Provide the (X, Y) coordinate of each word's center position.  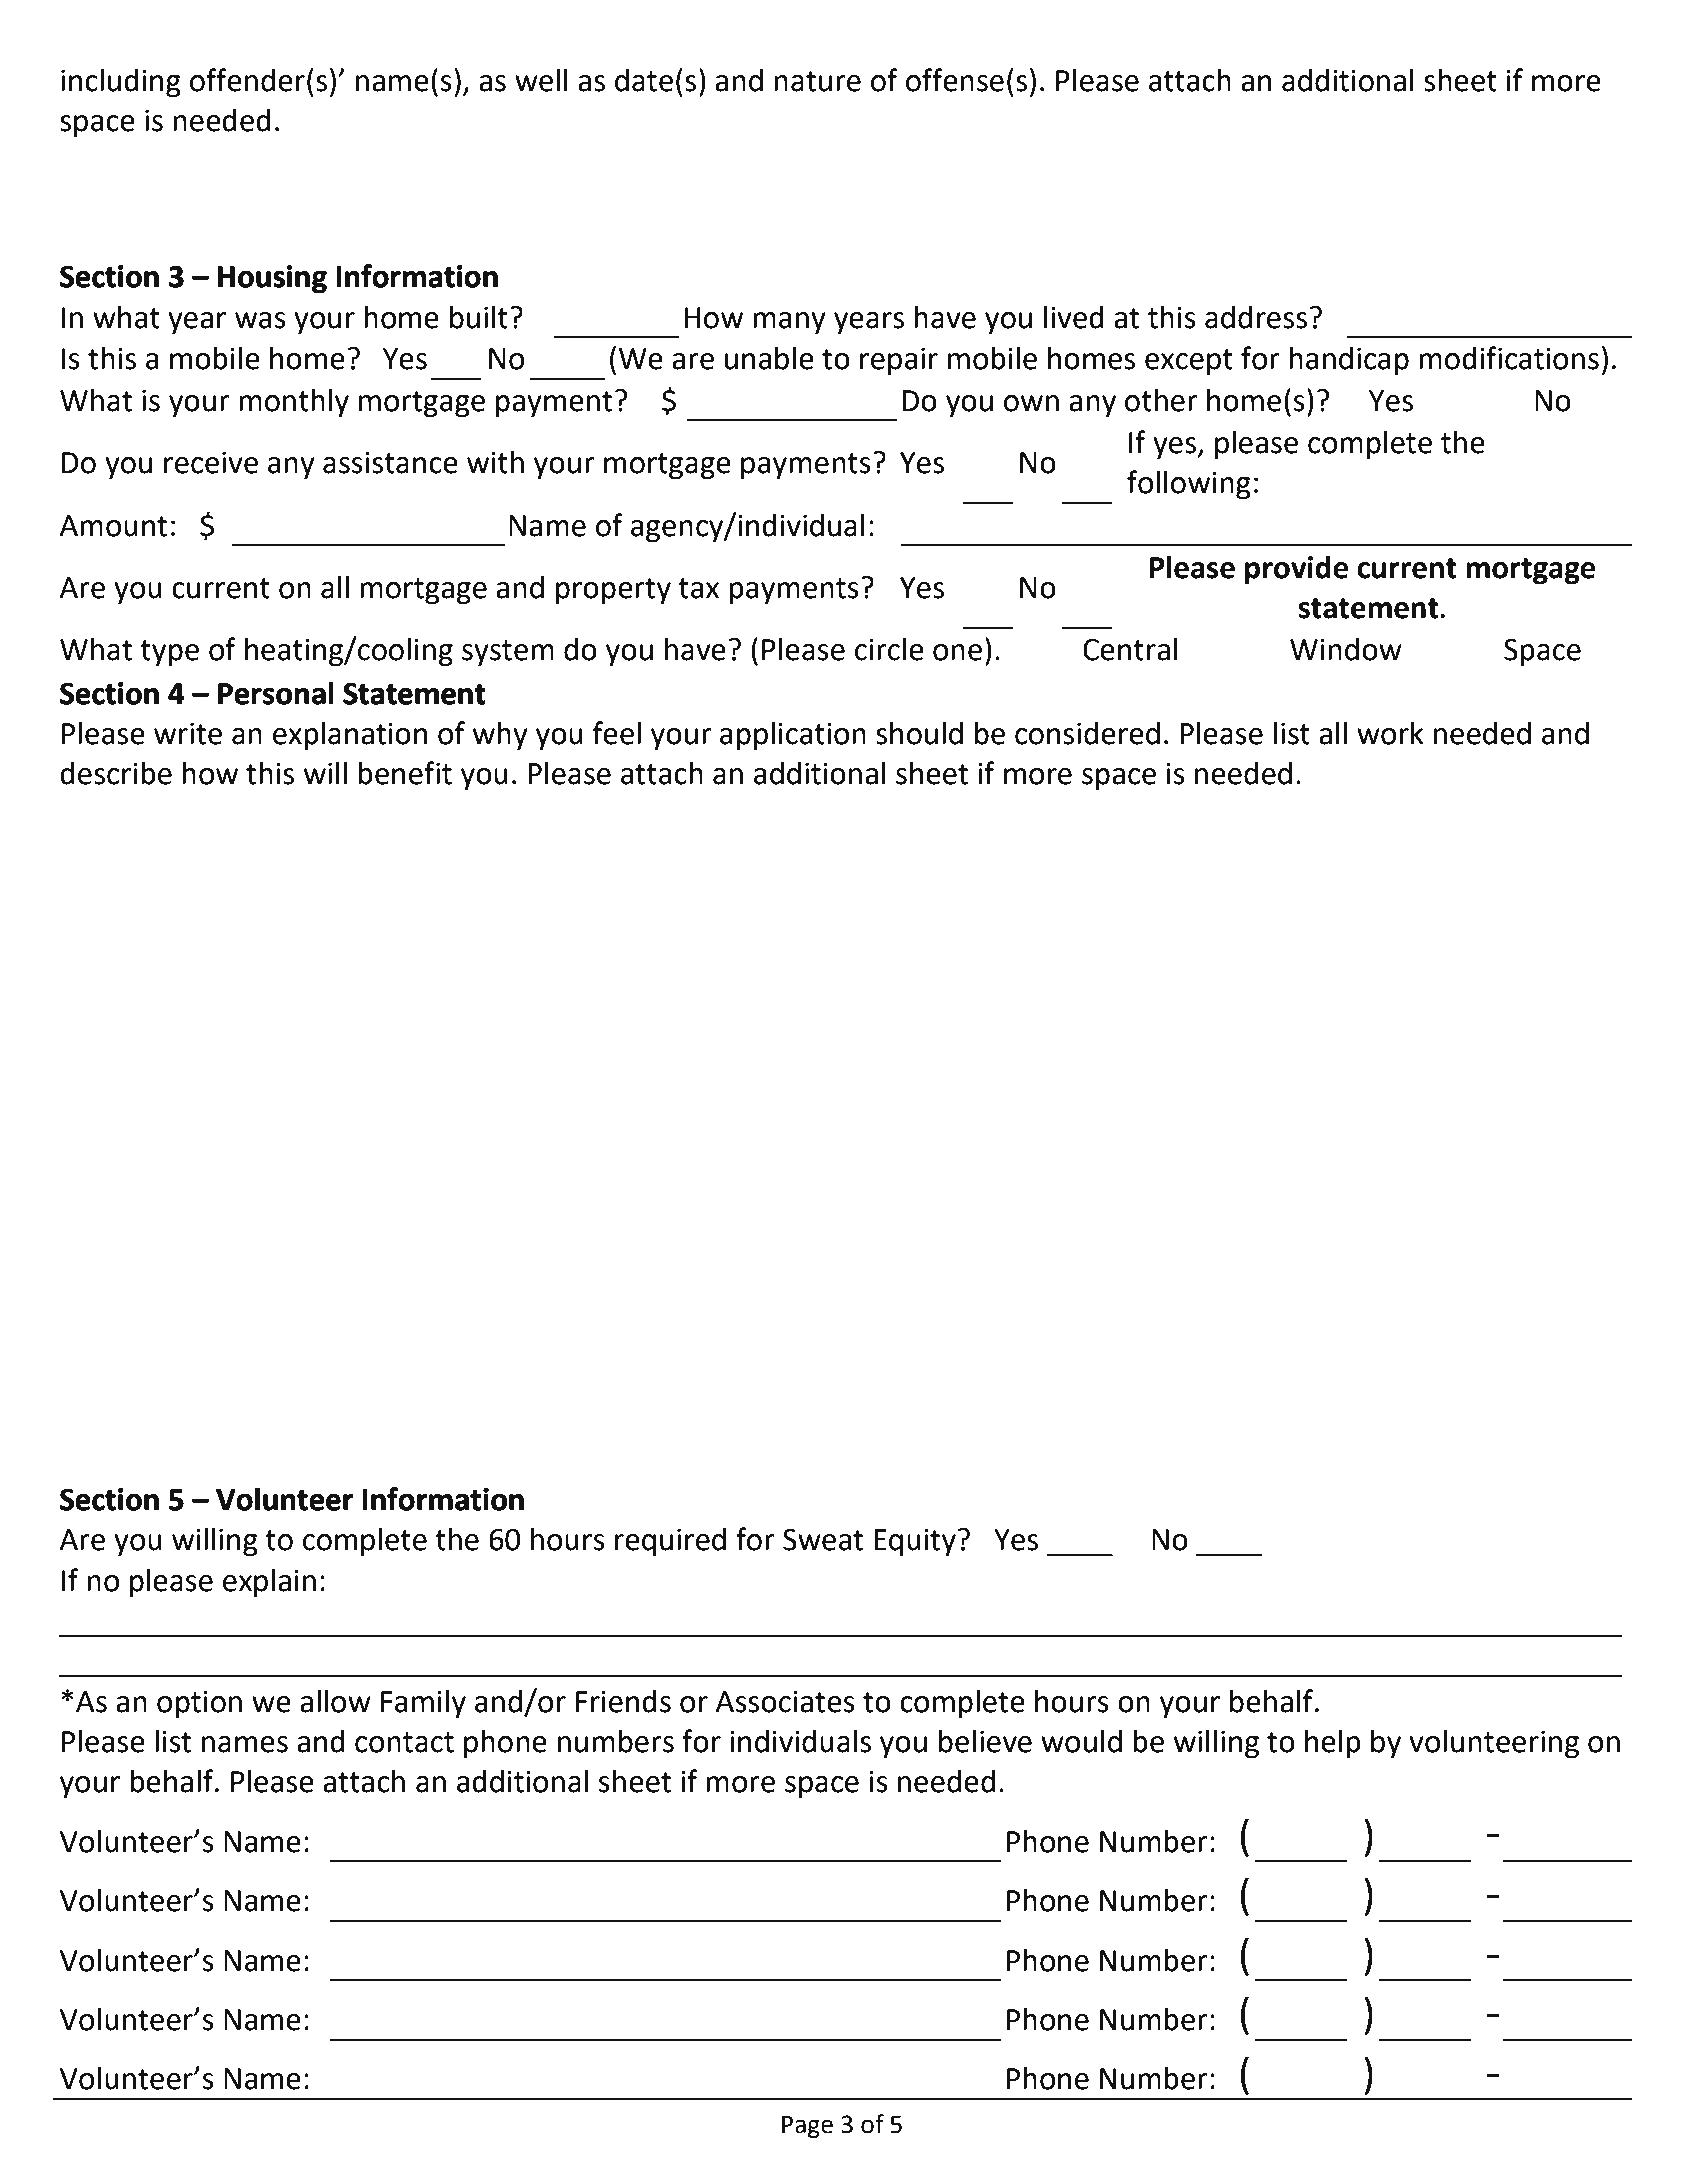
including (121, 83)
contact (404, 1742)
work (1390, 733)
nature (817, 81)
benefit (405, 773)
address (1256, 317)
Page (807, 2127)
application (793, 736)
